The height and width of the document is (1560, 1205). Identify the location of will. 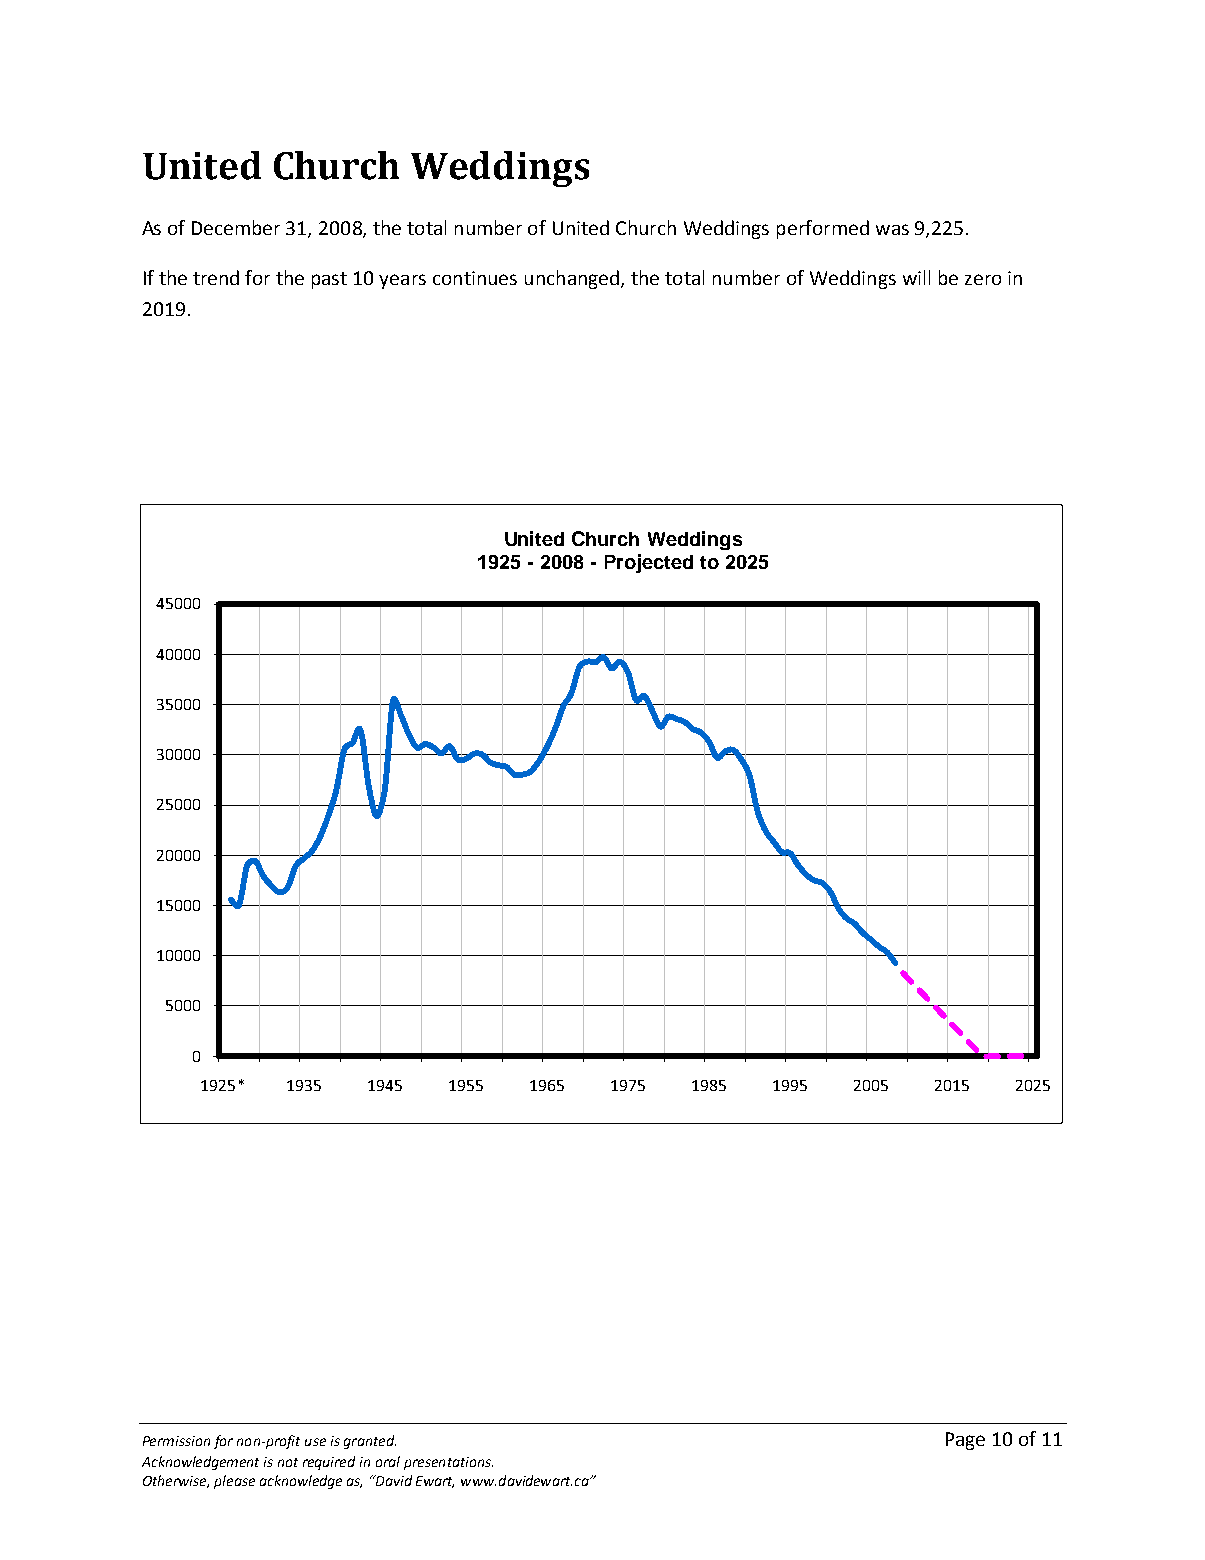
(916, 277).
